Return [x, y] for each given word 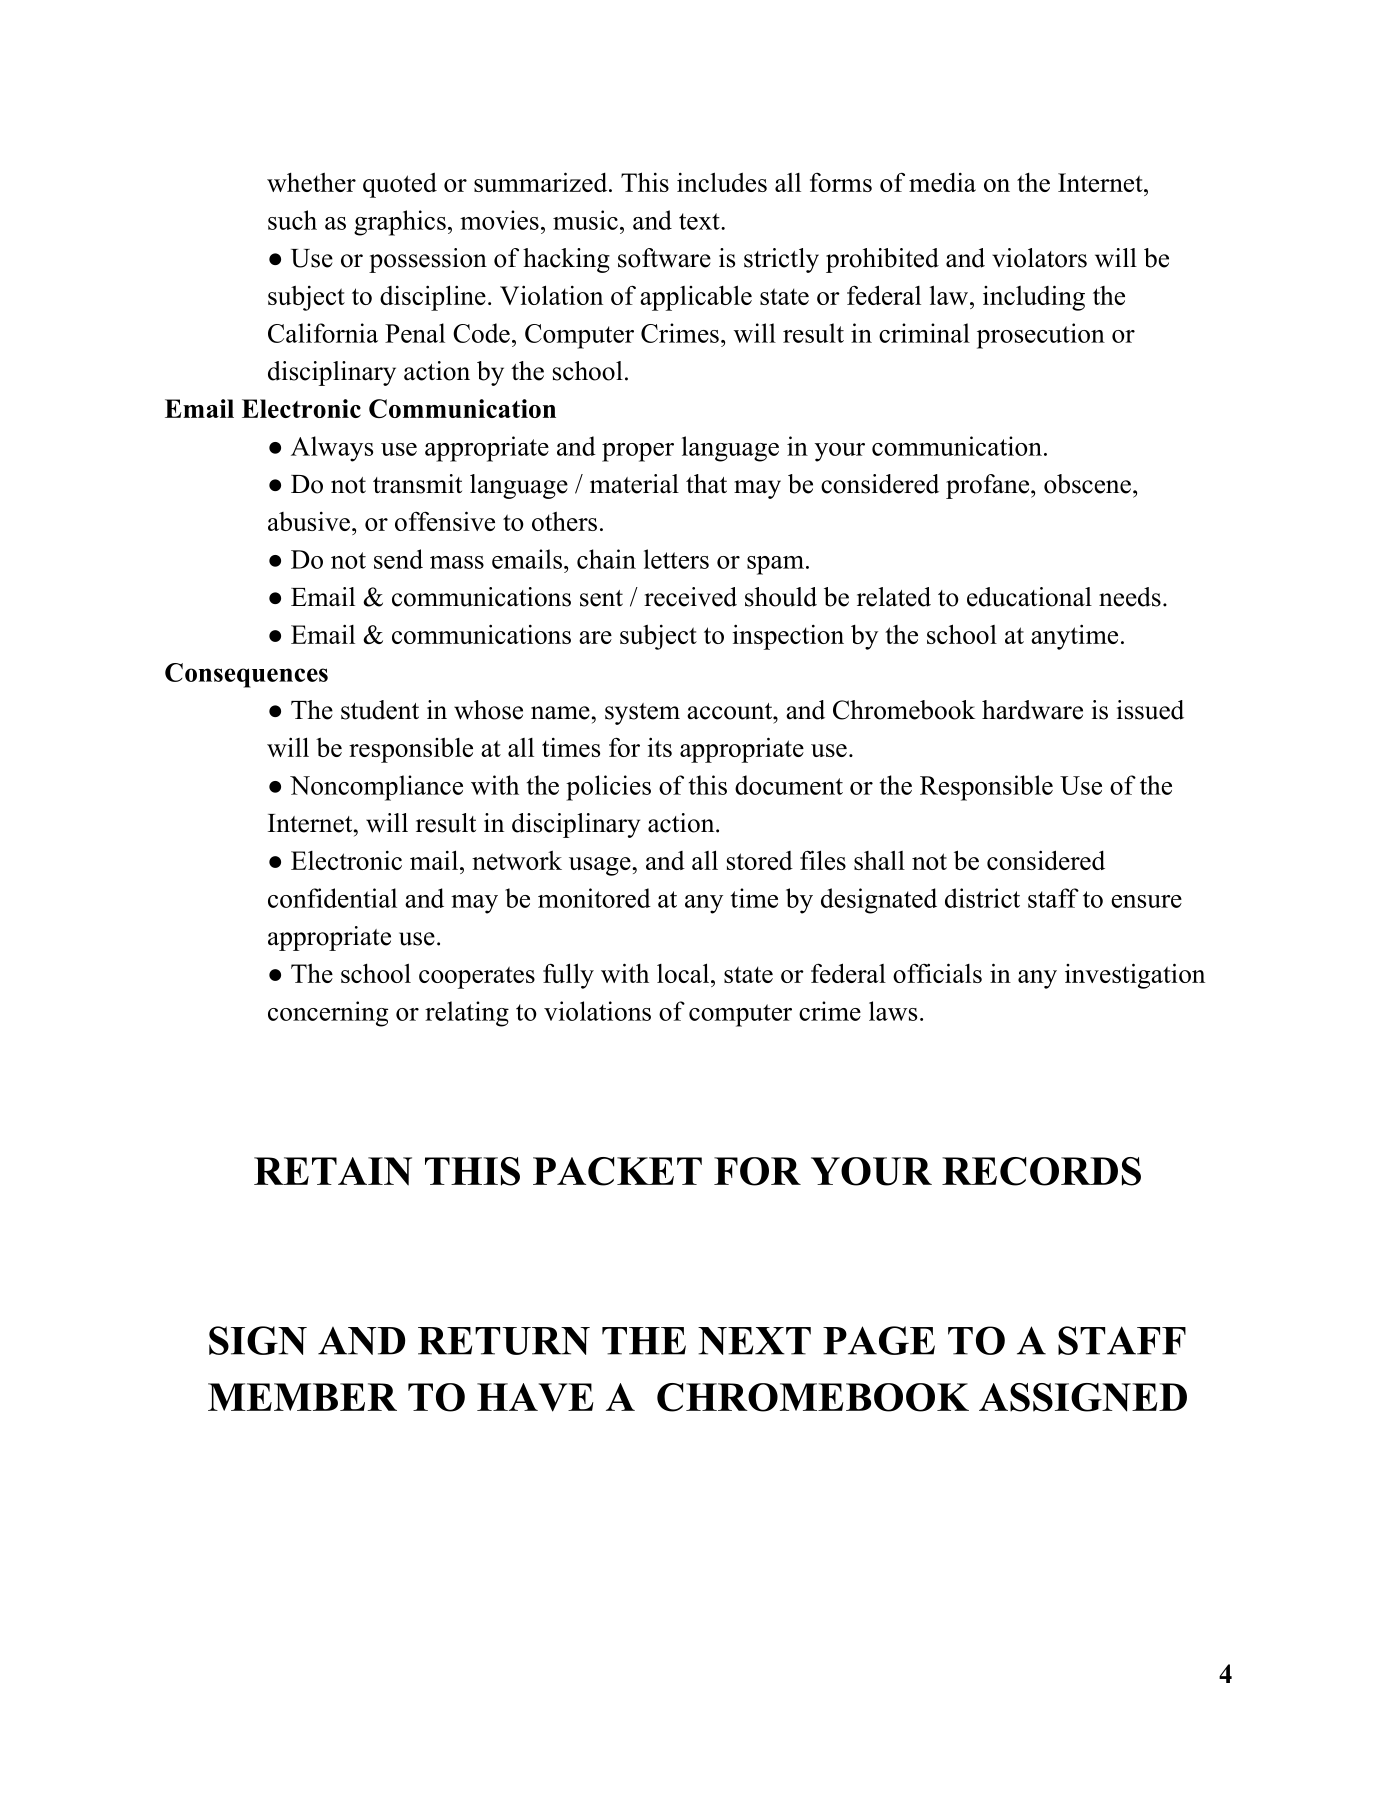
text [700, 221]
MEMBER [302, 1397]
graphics [400, 223]
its [660, 747]
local [683, 973]
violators [1039, 258]
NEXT [754, 1341]
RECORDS [1041, 1171]
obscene [1087, 484]
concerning [328, 1014]
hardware [1032, 710]
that [706, 484]
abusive [309, 521]
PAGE [879, 1340]
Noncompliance [376, 788]
